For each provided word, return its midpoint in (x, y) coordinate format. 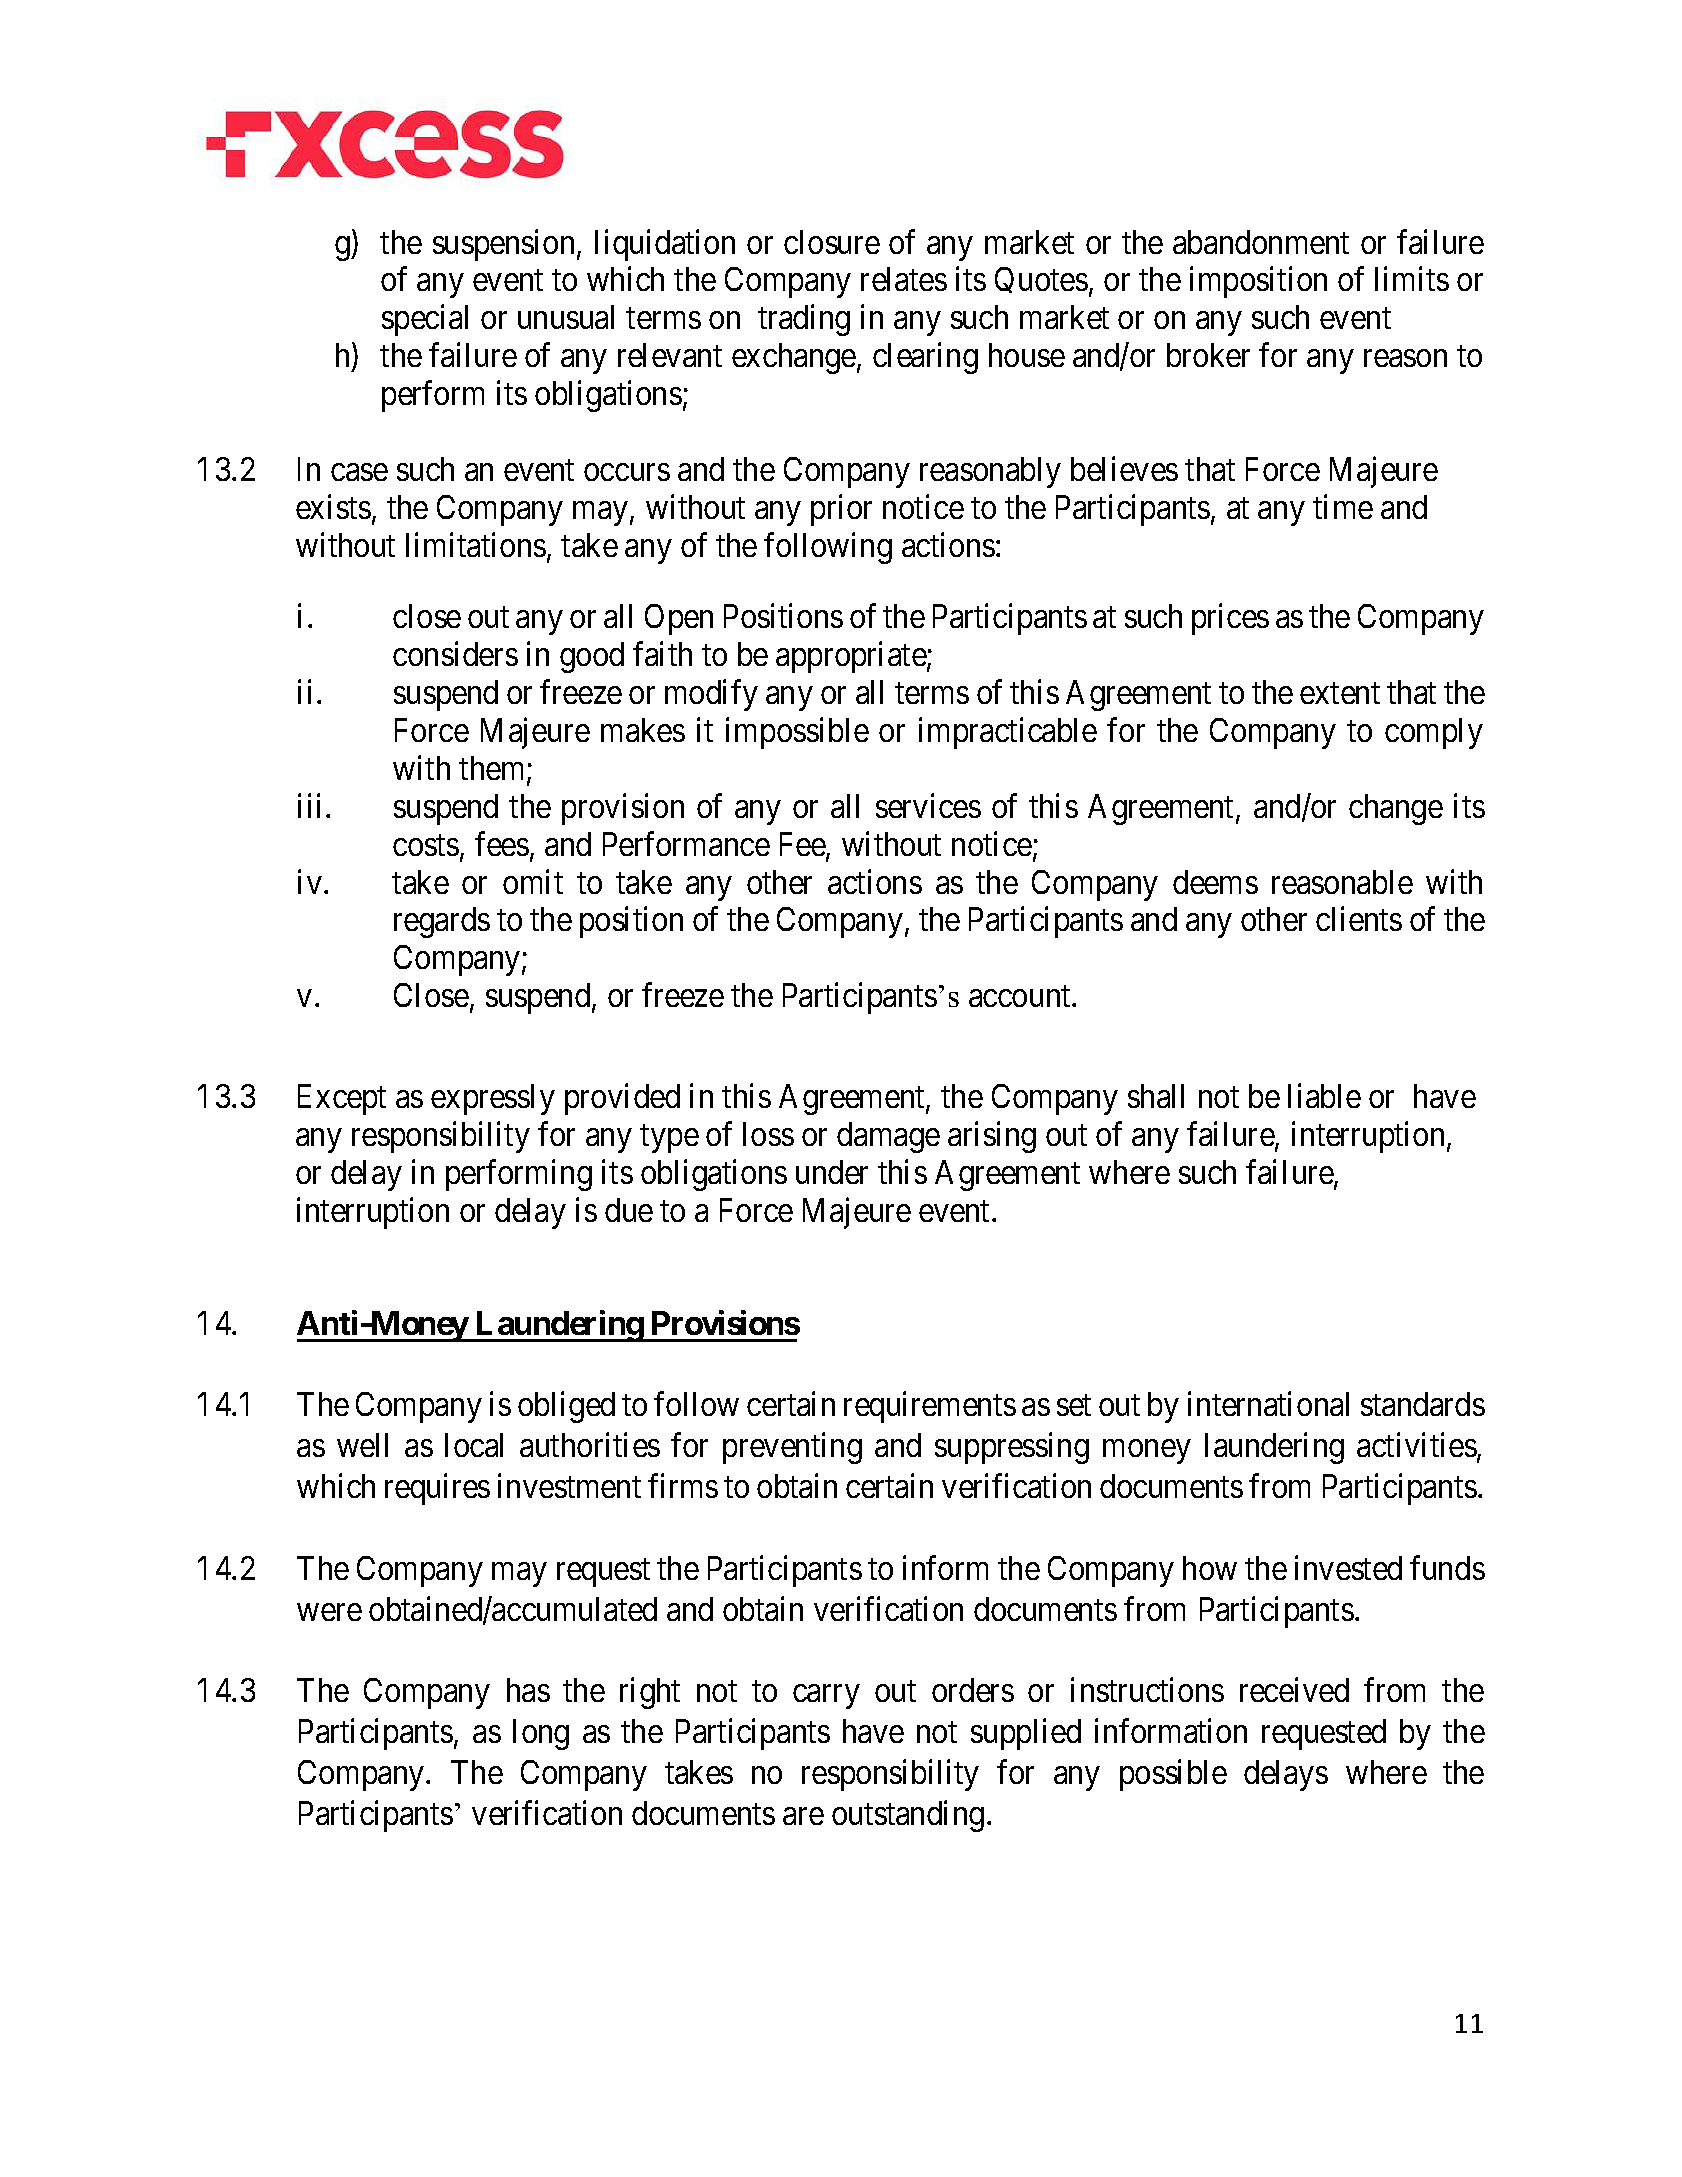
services (928, 805)
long (541, 1734)
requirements (930, 1407)
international (1268, 1403)
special (425, 320)
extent (1340, 693)
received (1294, 1690)
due (629, 1210)
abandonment (1261, 242)
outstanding (908, 1816)
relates (904, 279)
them (493, 769)
